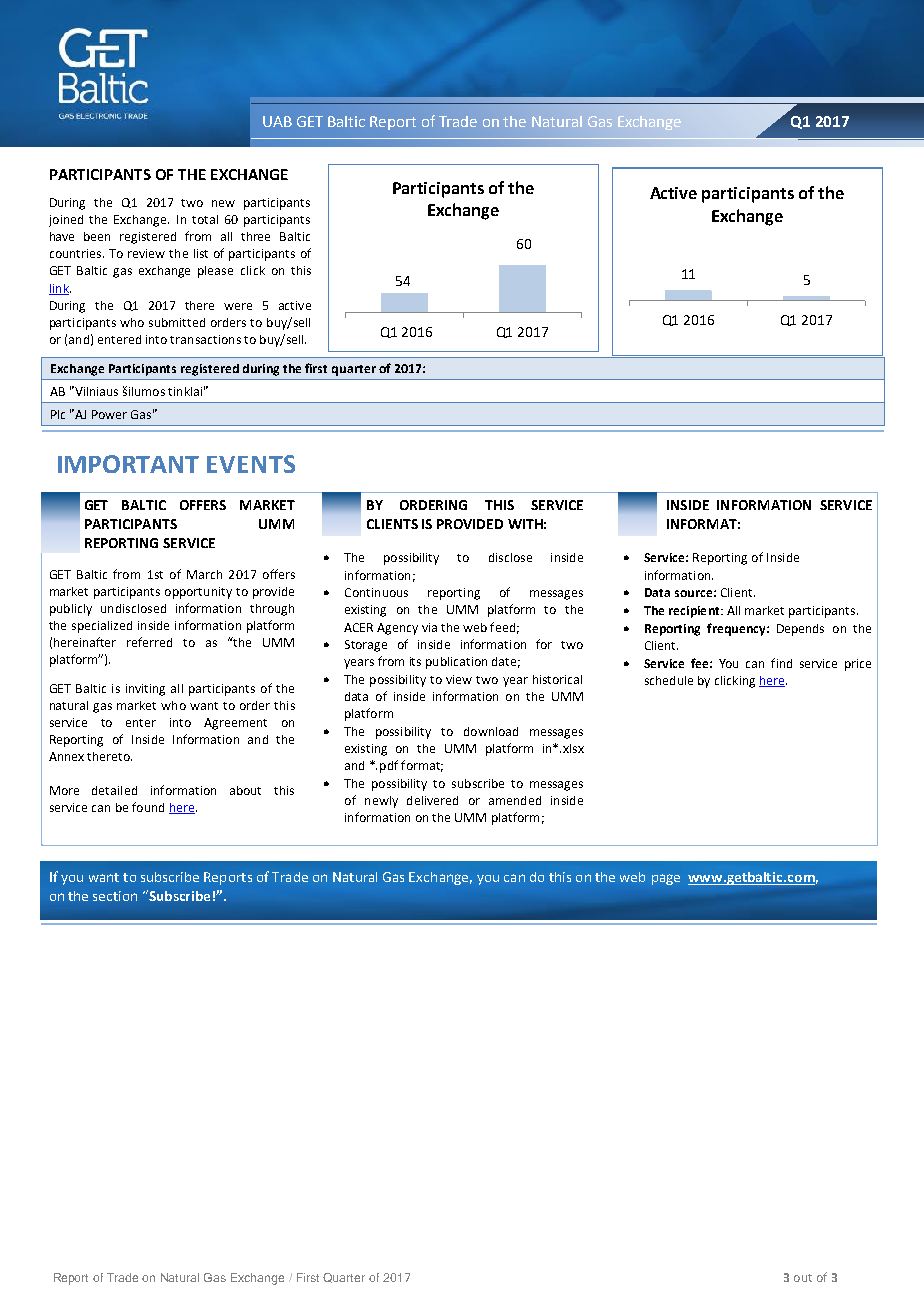 The height and width of the screenshot is (1308, 924). What do you see at coordinates (238, 306) in the screenshot?
I see `were` at bounding box center [238, 306].
